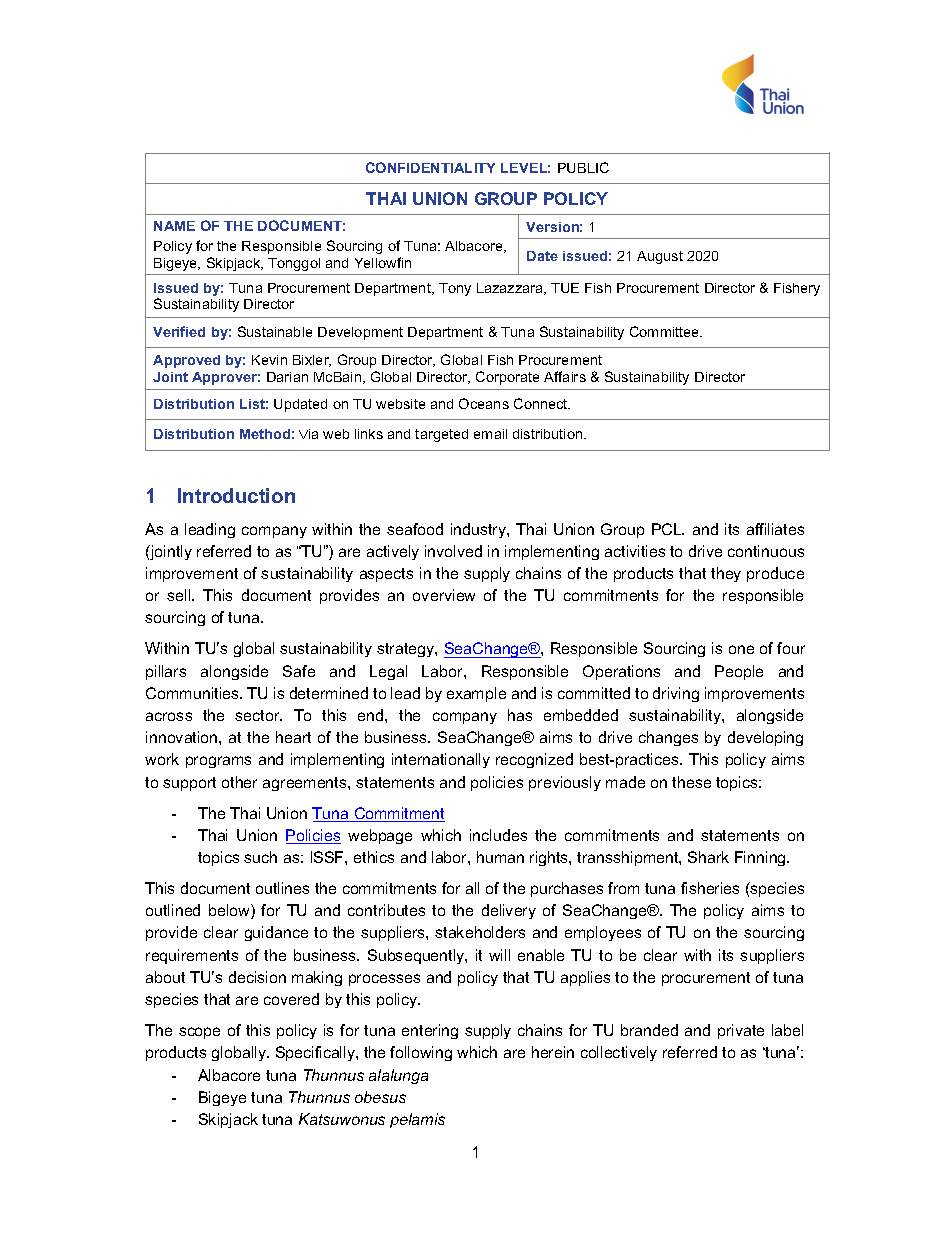 The image size is (952, 1233). I want to click on such, so click(260, 857).
